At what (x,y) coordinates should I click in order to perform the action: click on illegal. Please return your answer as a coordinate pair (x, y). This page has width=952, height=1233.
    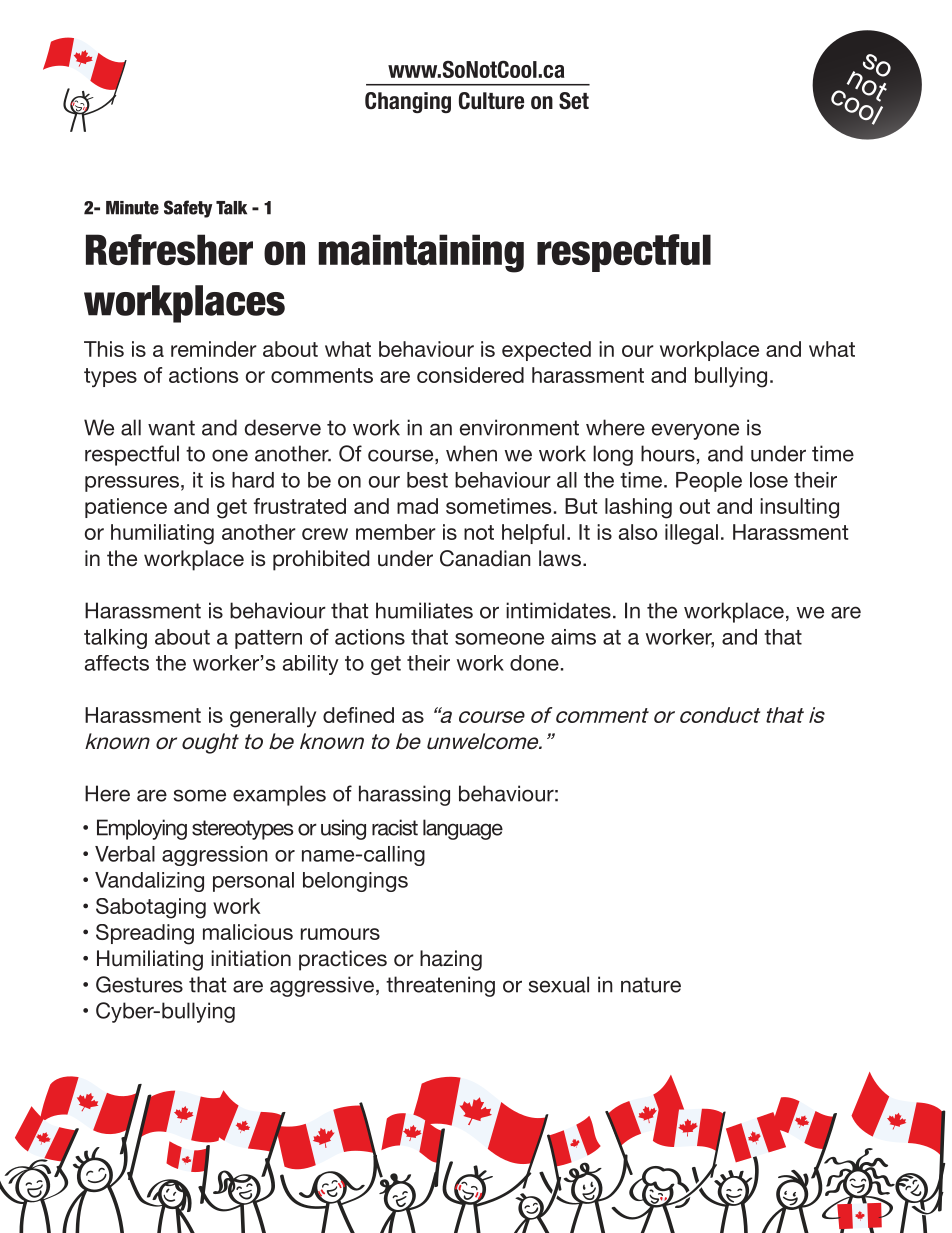
    Looking at the image, I should click on (691, 534).
